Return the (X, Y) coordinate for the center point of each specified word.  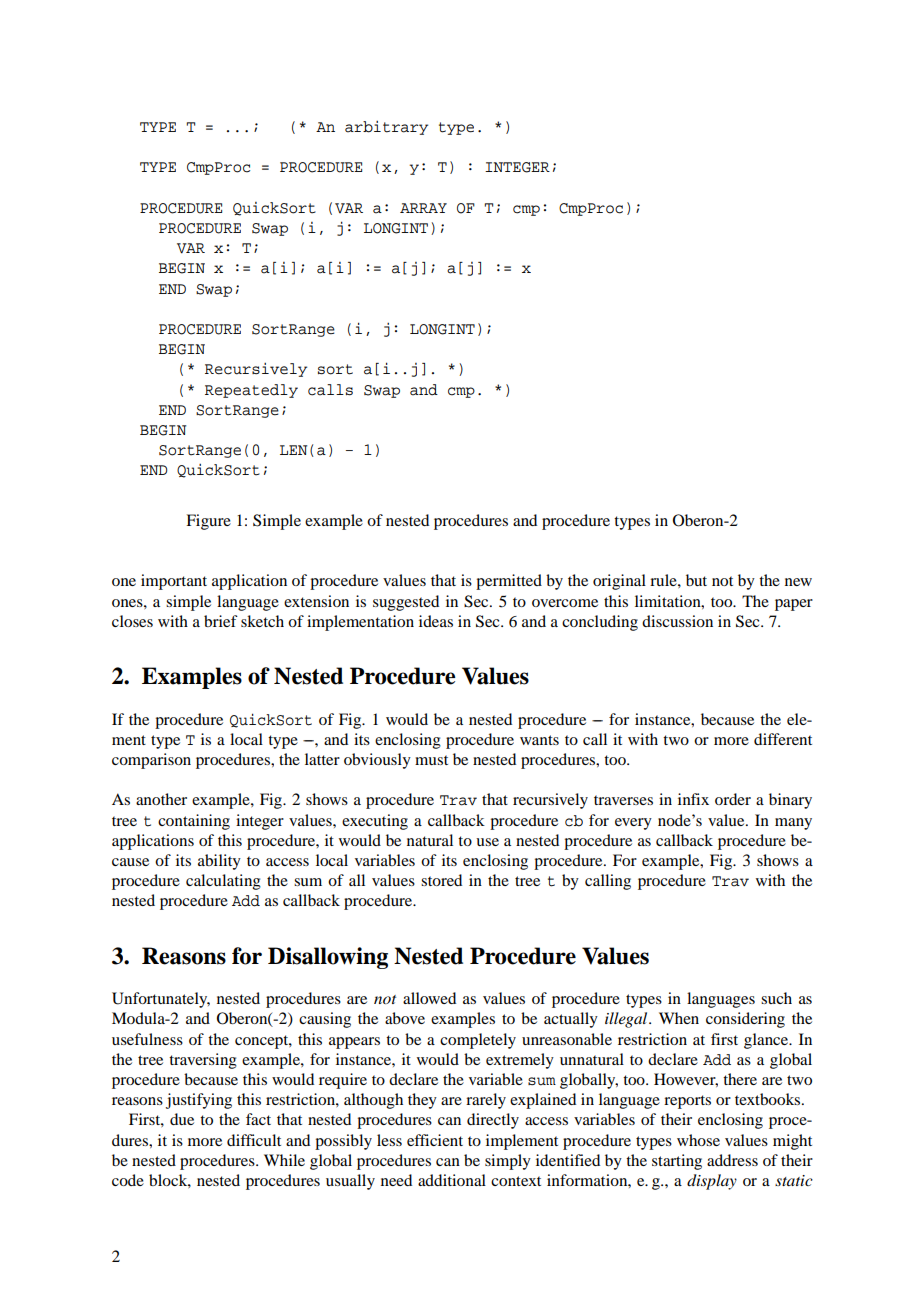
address (732, 1160)
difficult (254, 1140)
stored (441, 880)
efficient (435, 1140)
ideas (436, 621)
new (798, 582)
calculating (223, 882)
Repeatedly (251, 391)
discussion (677, 621)
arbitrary (386, 128)
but (696, 580)
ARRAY (423, 208)
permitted (509, 582)
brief (221, 621)
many (793, 824)
